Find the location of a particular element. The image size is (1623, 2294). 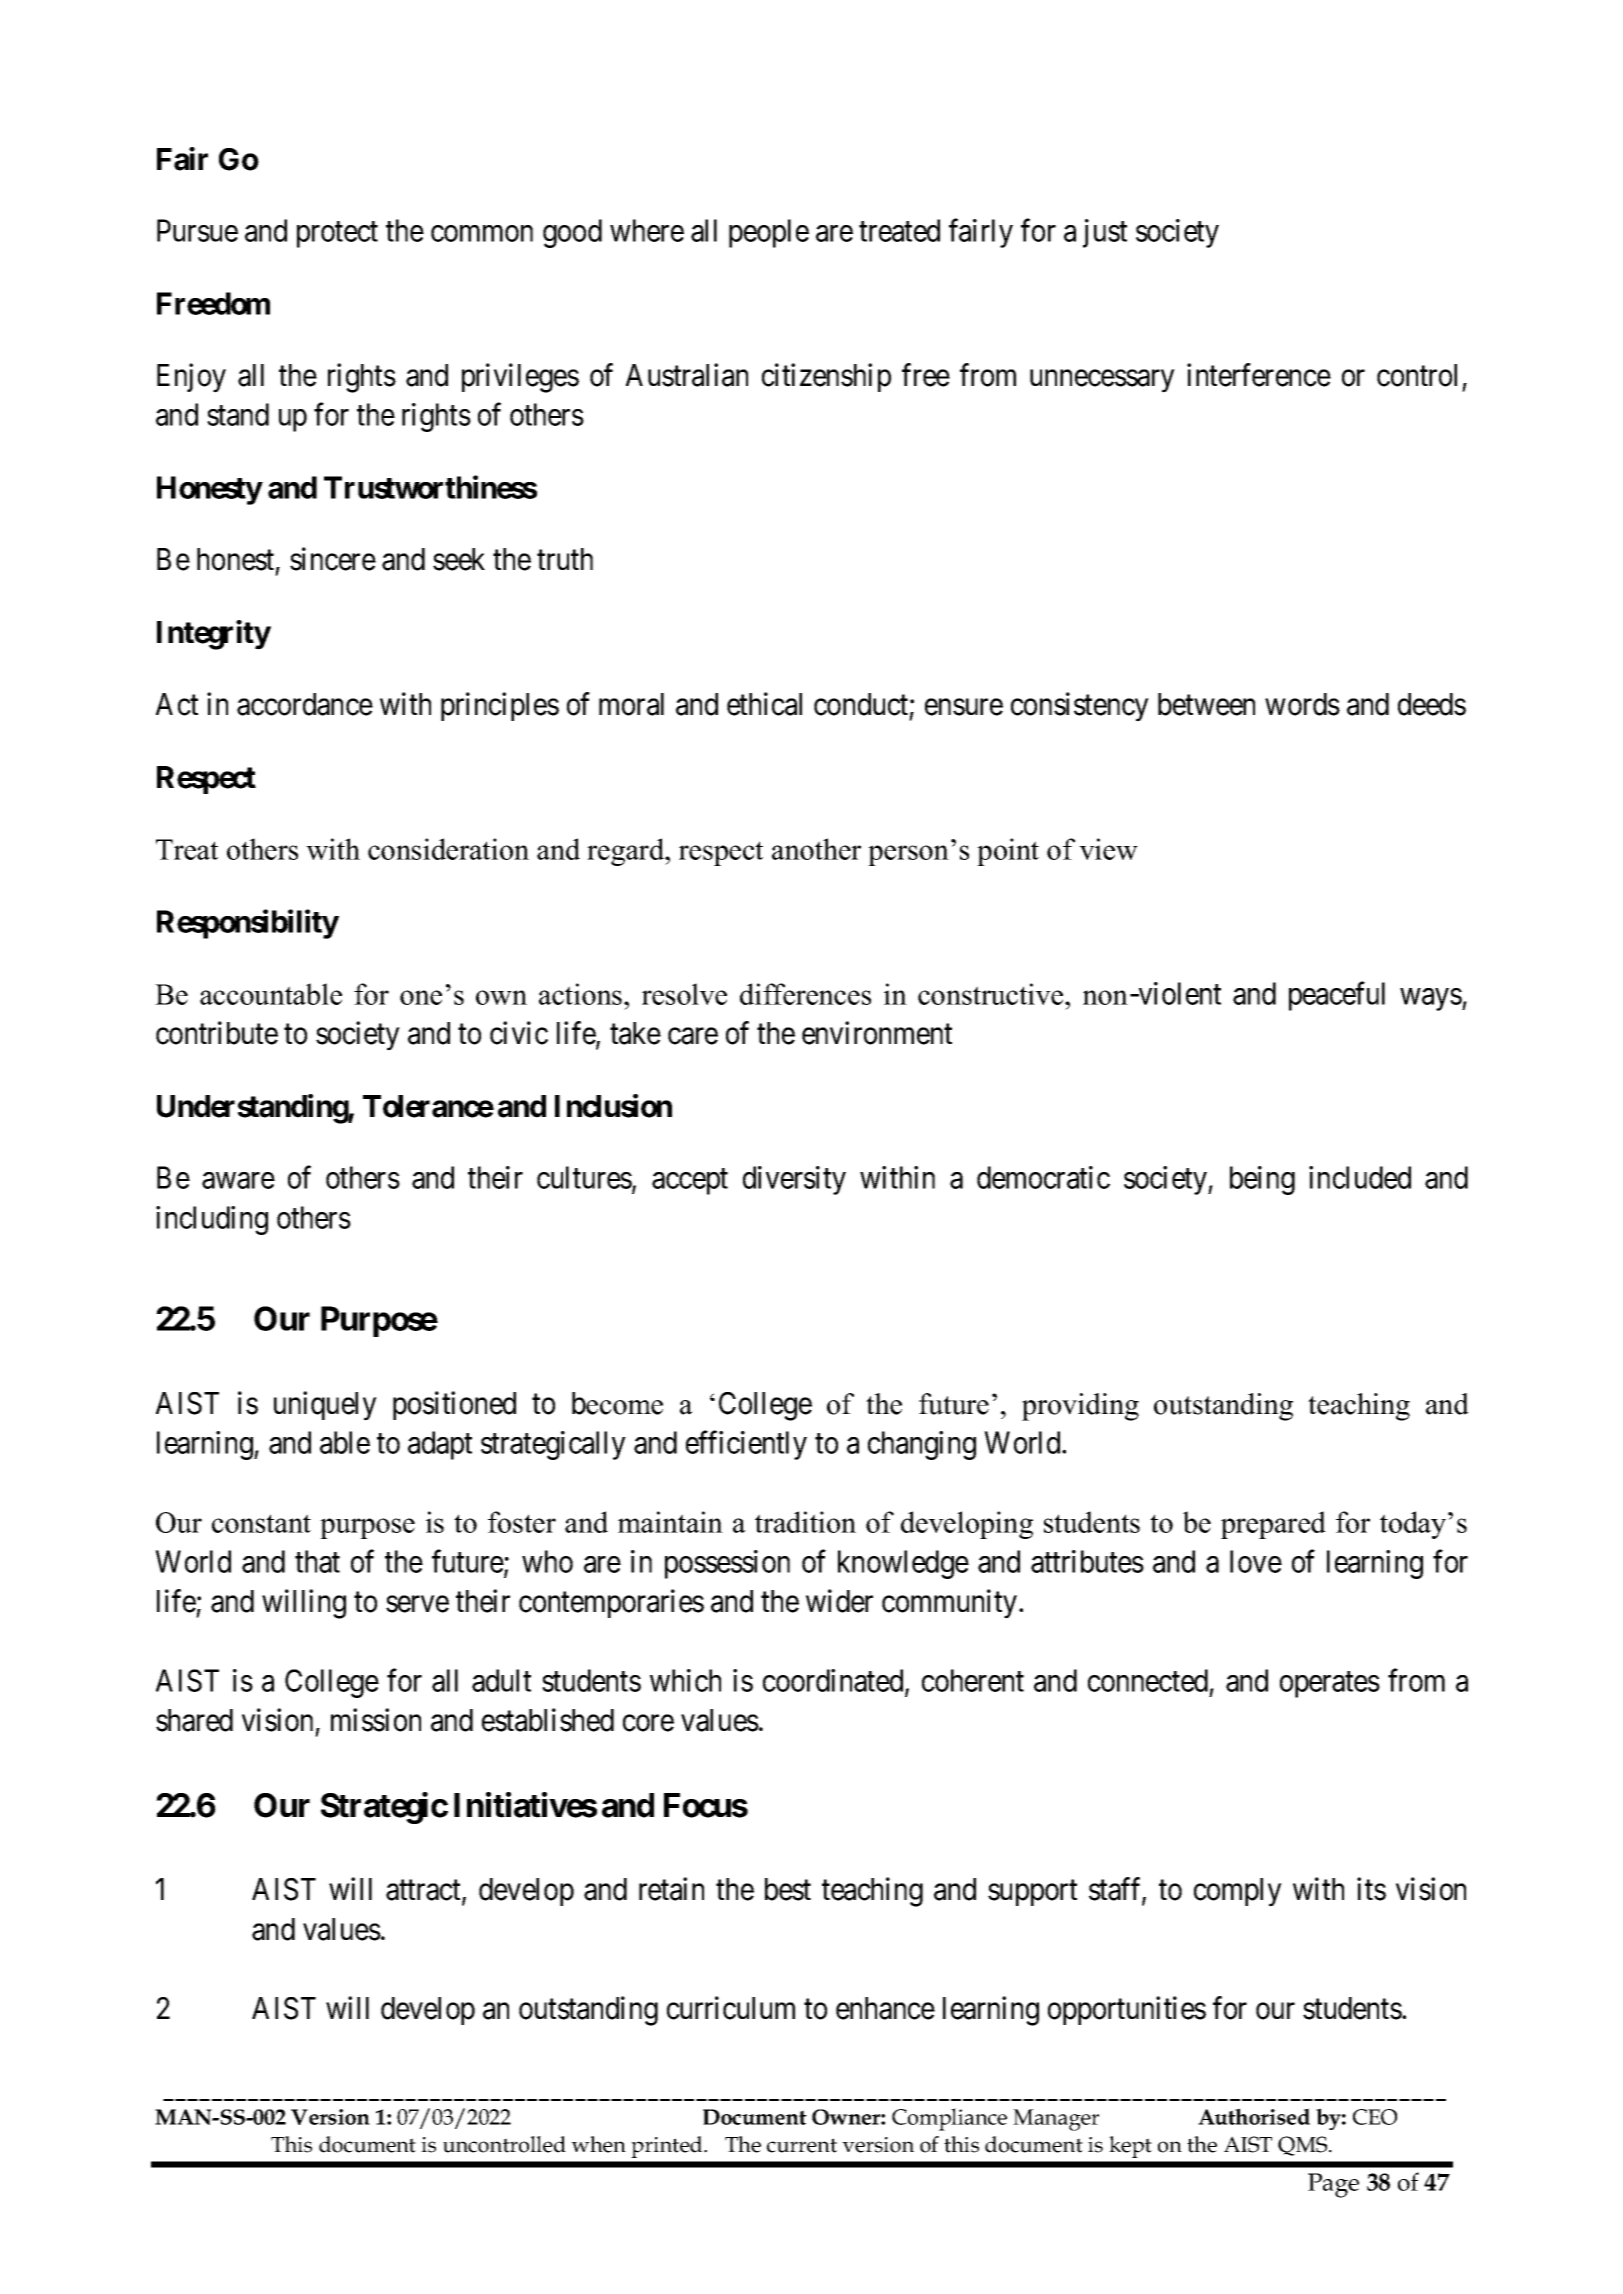

when is located at coordinates (598, 2144).
